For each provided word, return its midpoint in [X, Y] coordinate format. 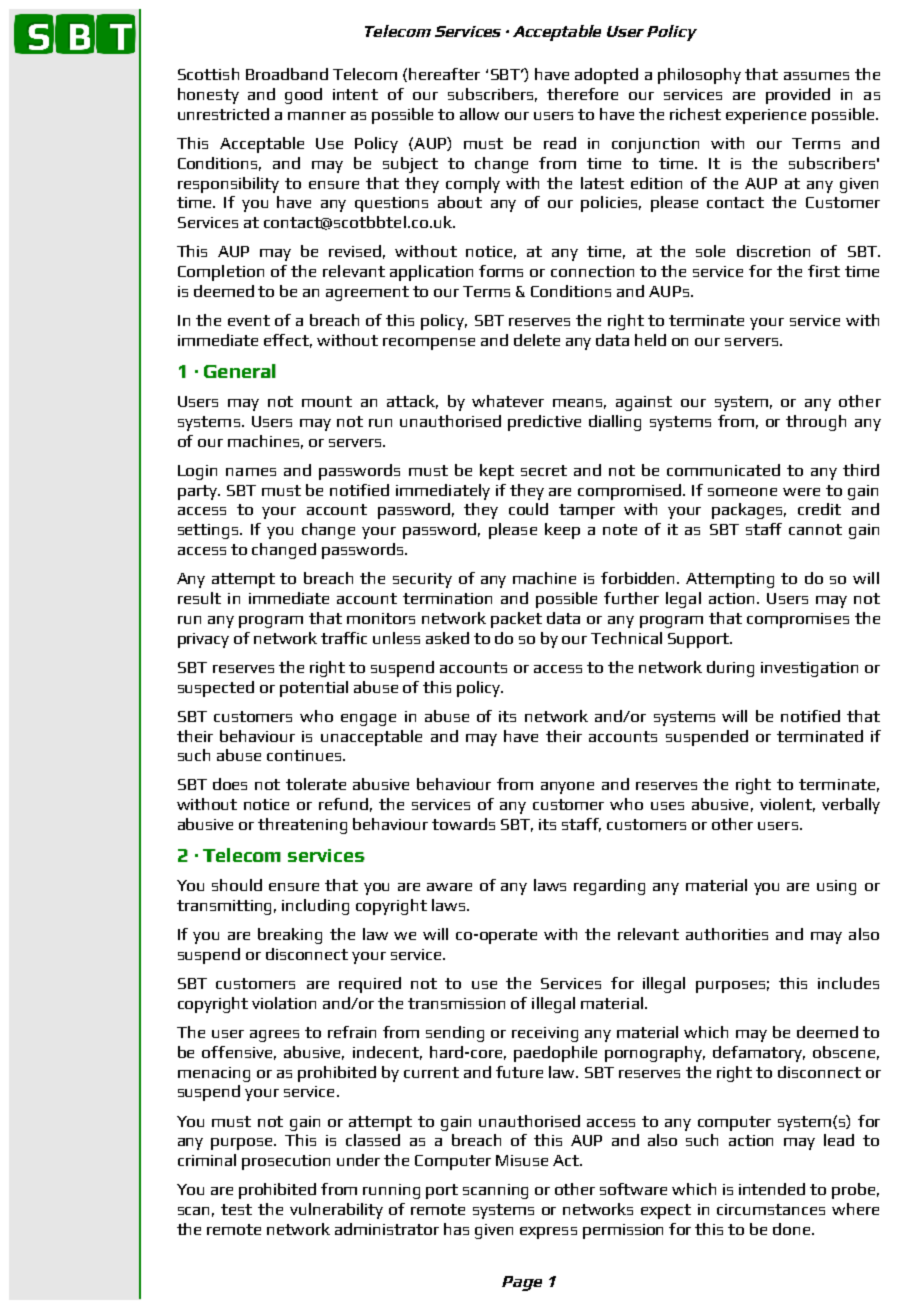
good [303, 96]
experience [766, 116]
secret [544, 470]
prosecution [286, 1162]
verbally [851, 806]
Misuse [522, 1160]
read [560, 143]
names [251, 472]
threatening [302, 826]
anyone [567, 788]
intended [772, 1189]
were [801, 492]
